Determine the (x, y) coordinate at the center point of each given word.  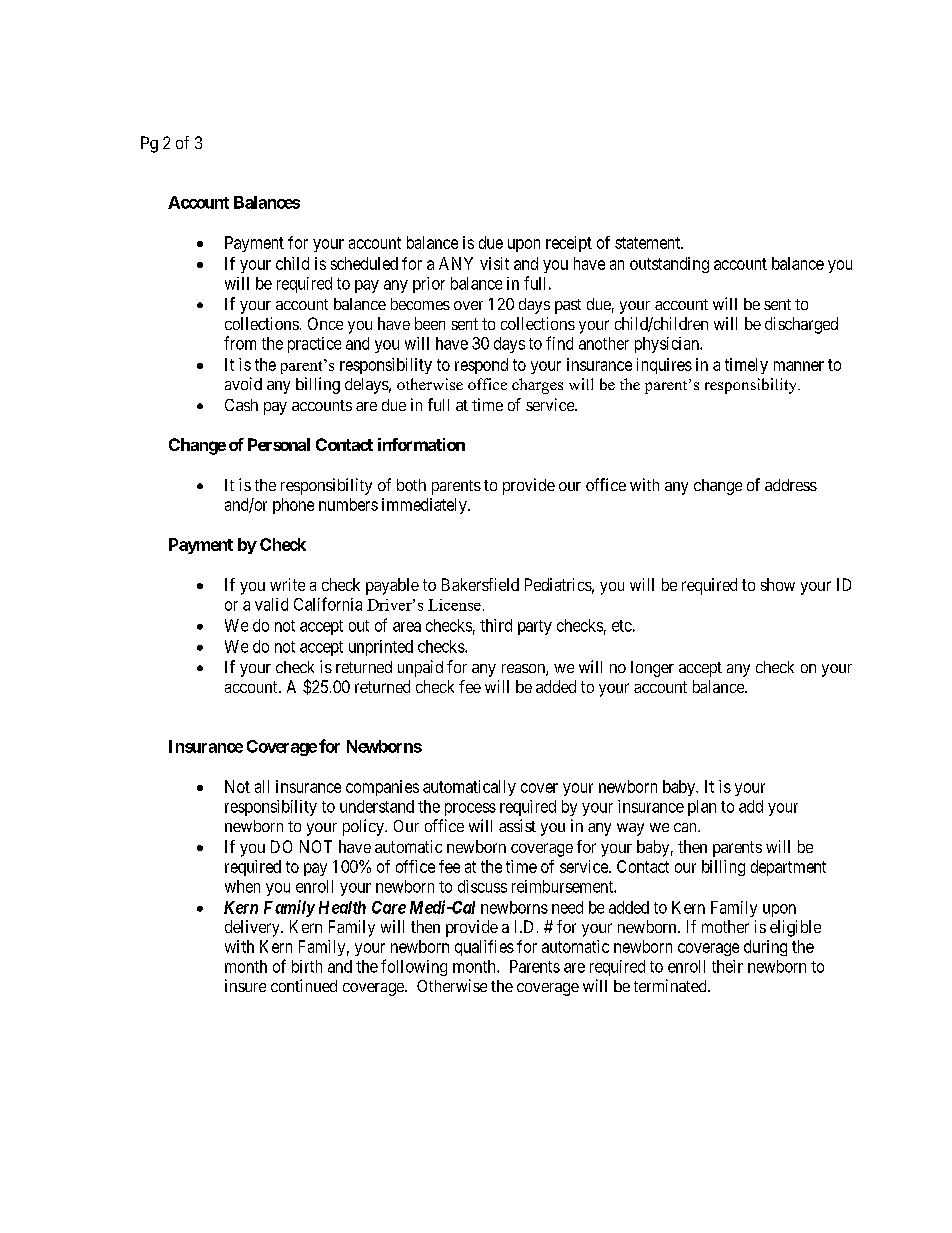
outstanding (669, 265)
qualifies (484, 948)
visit (494, 263)
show (778, 584)
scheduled (364, 263)
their (727, 966)
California (328, 604)
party (535, 627)
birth (307, 966)
